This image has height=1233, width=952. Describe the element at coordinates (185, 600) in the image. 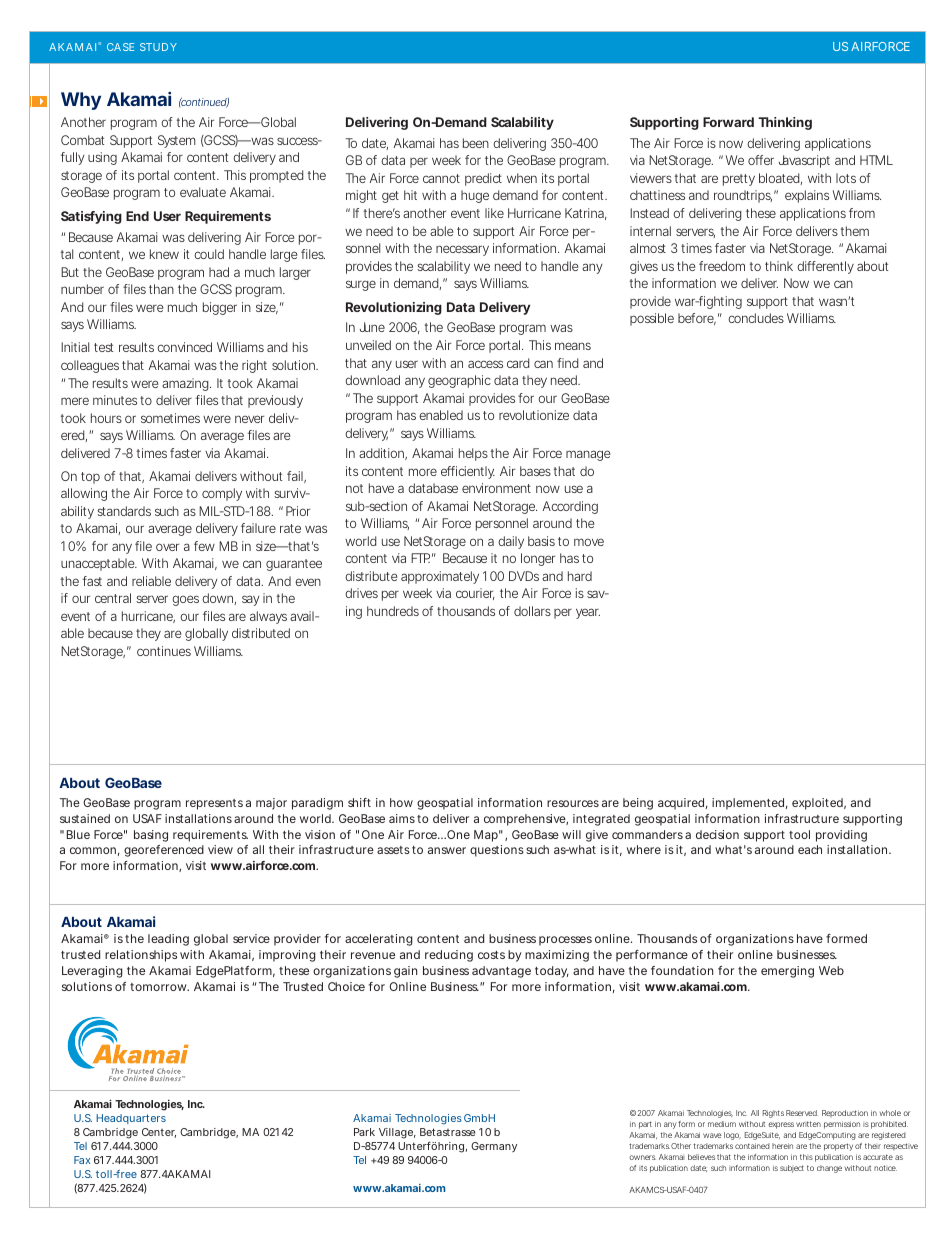

I see `goes` at that location.
